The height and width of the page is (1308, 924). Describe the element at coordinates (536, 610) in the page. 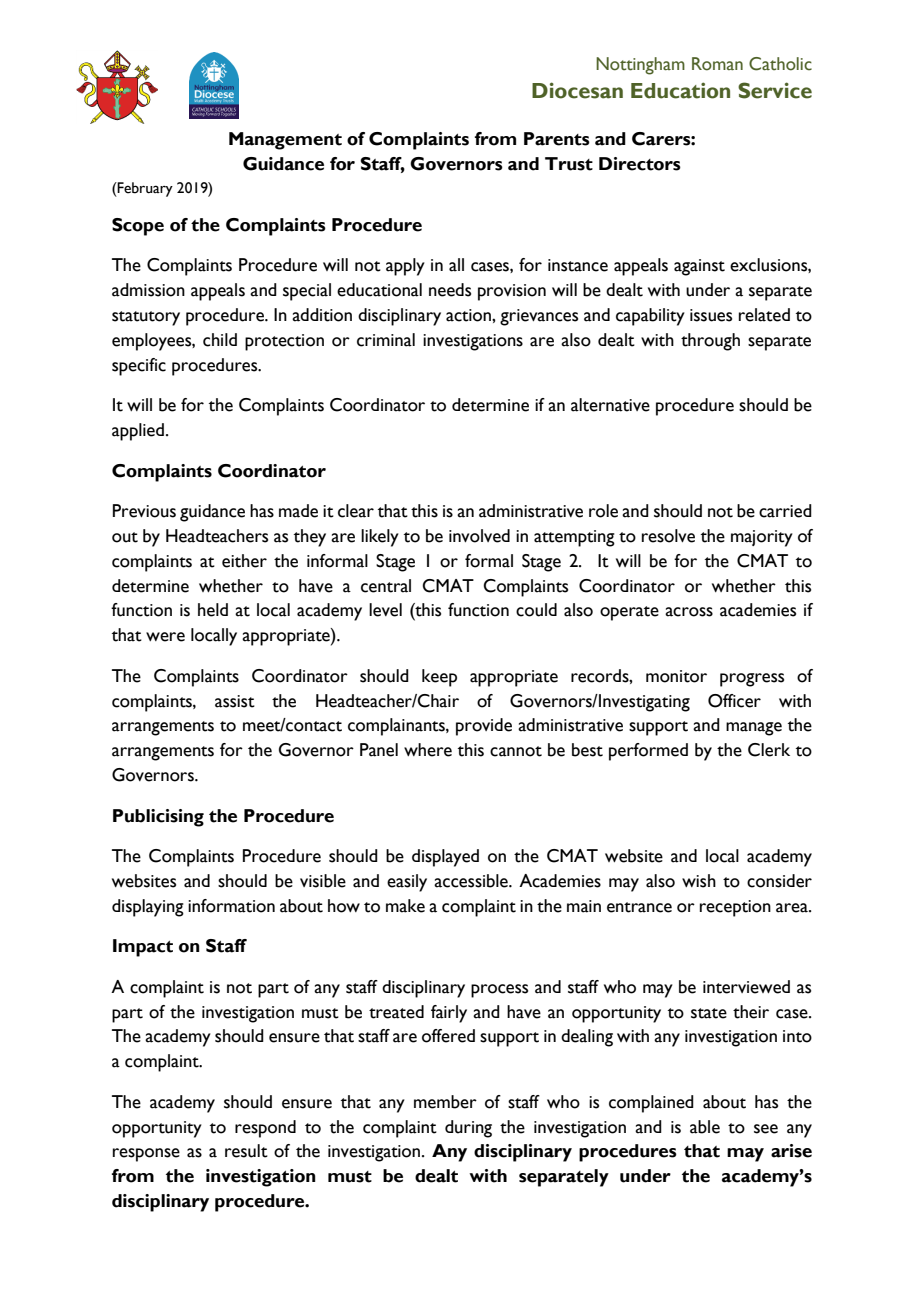

I see `could` at that location.
